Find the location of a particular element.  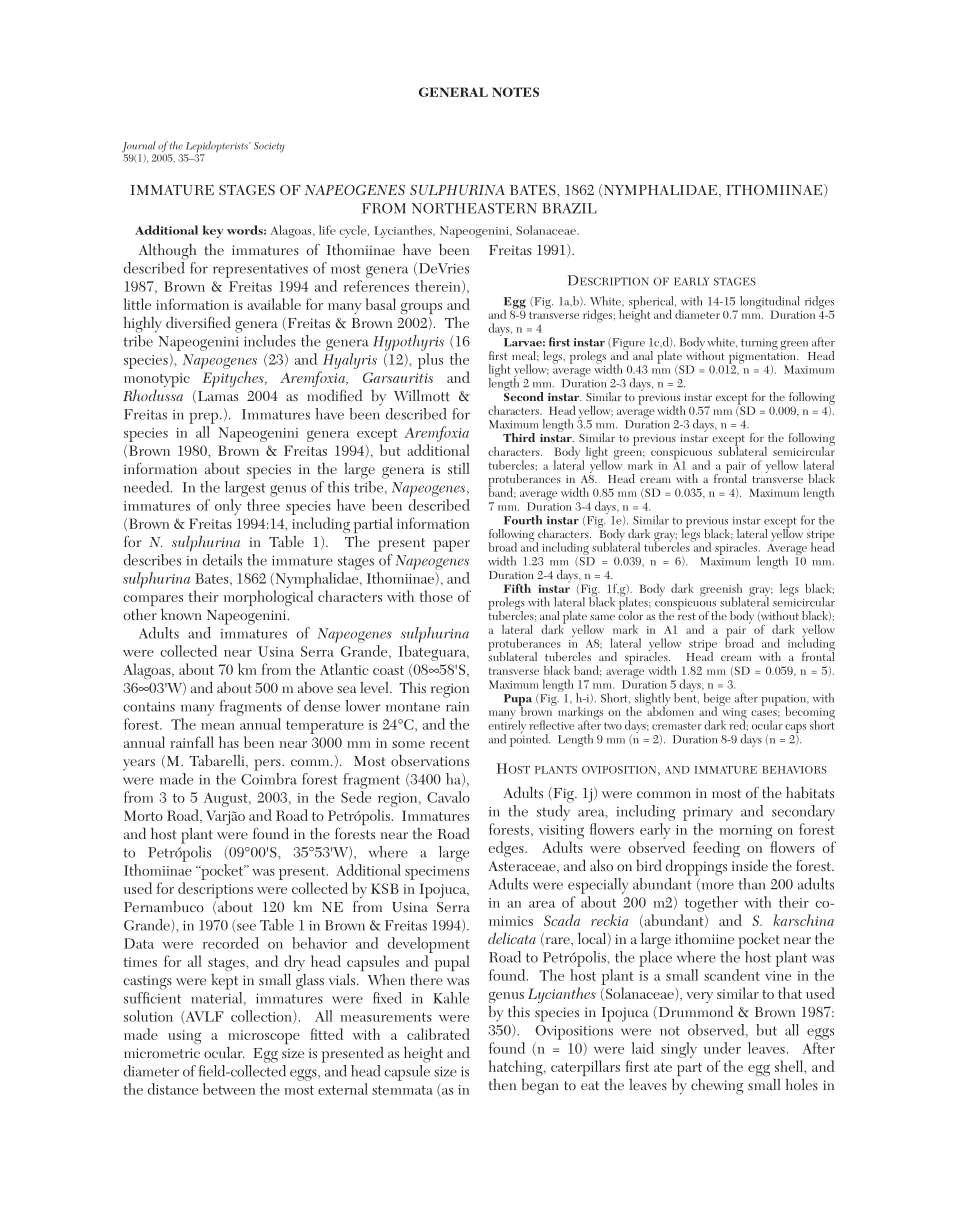

diversified is located at coordinates (198, 322).
